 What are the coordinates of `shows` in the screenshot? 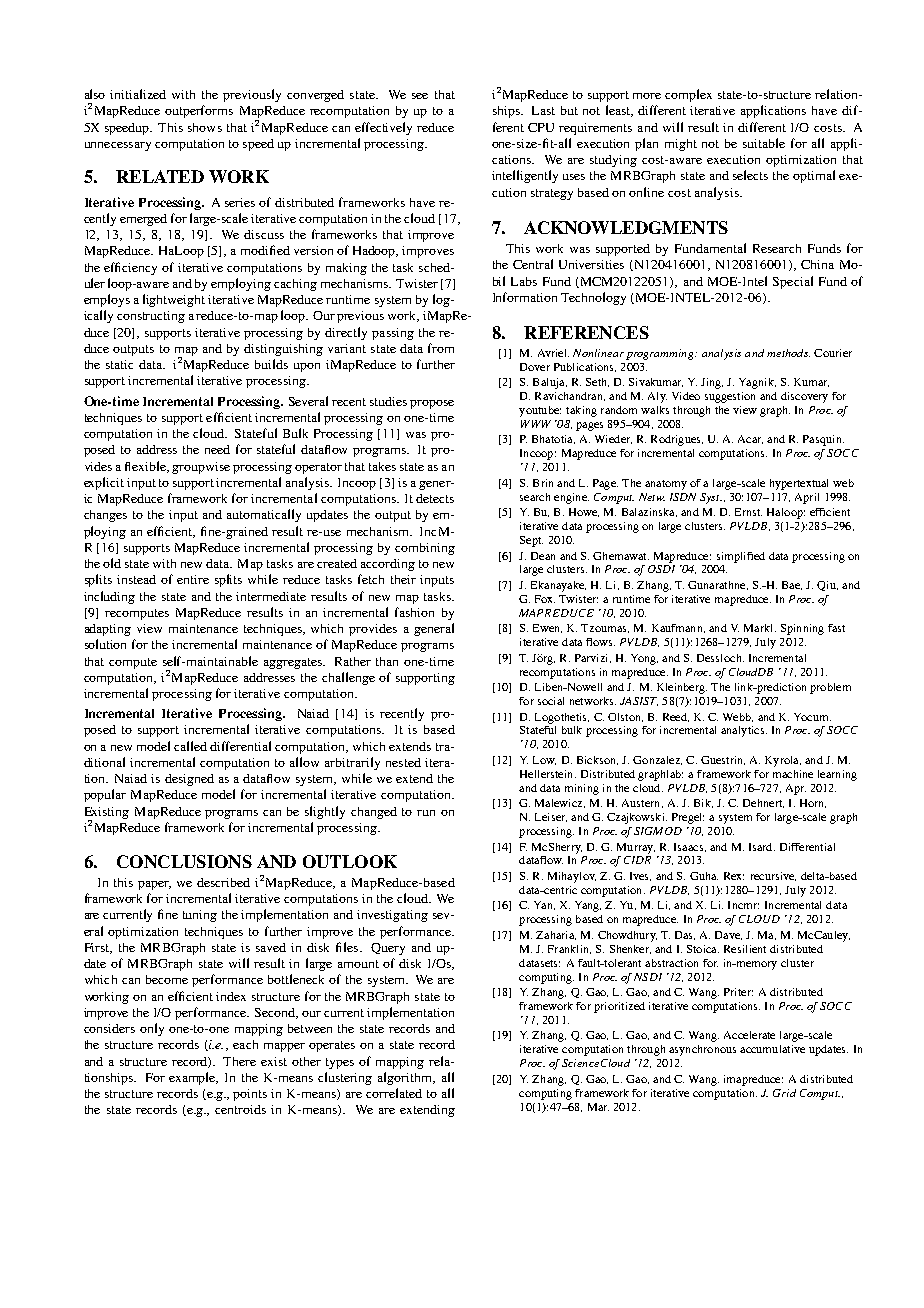 It's located at (205, 127).
